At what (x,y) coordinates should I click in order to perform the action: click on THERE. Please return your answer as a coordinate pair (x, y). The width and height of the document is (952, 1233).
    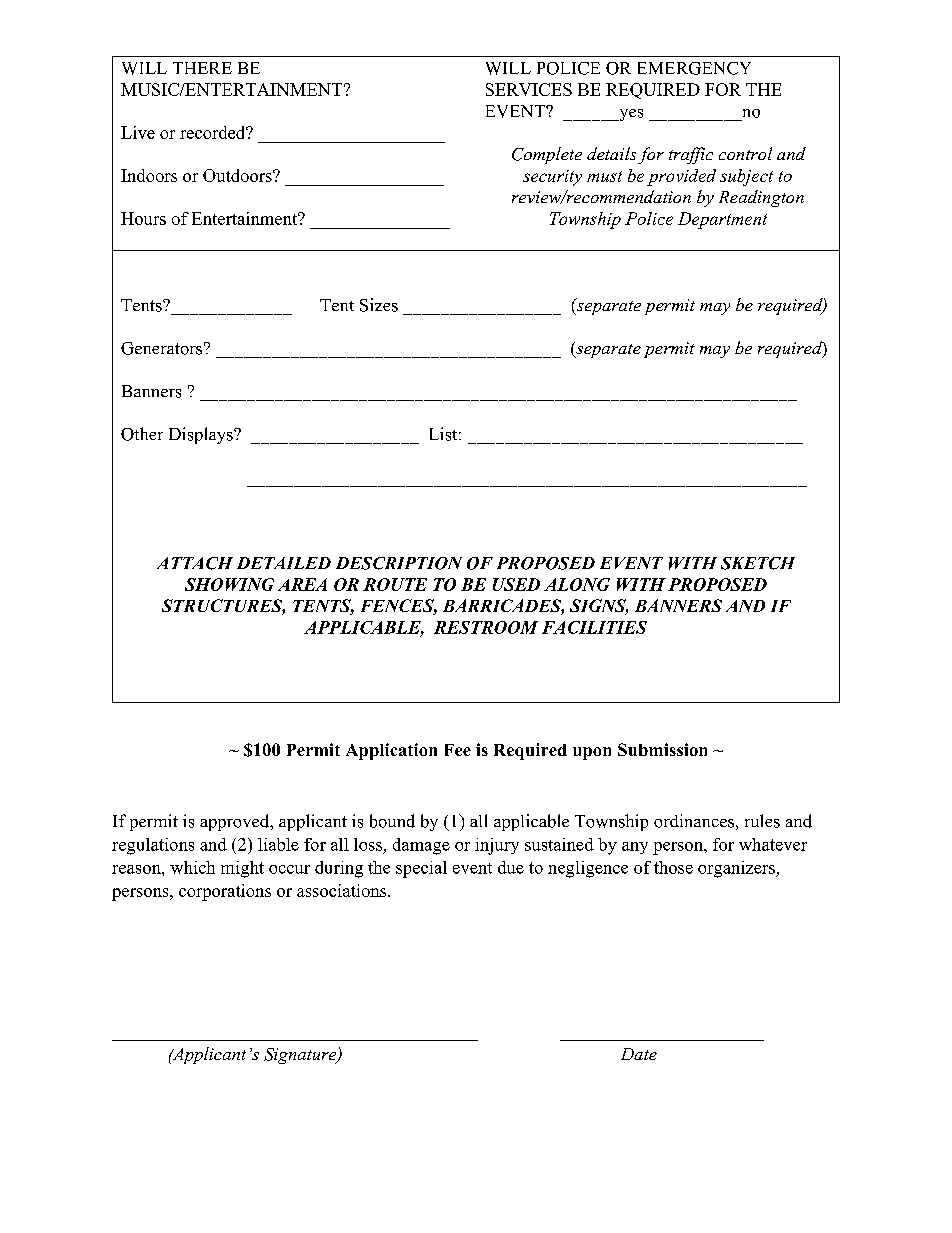
    Looking at the image, I should click on (202, 68).
